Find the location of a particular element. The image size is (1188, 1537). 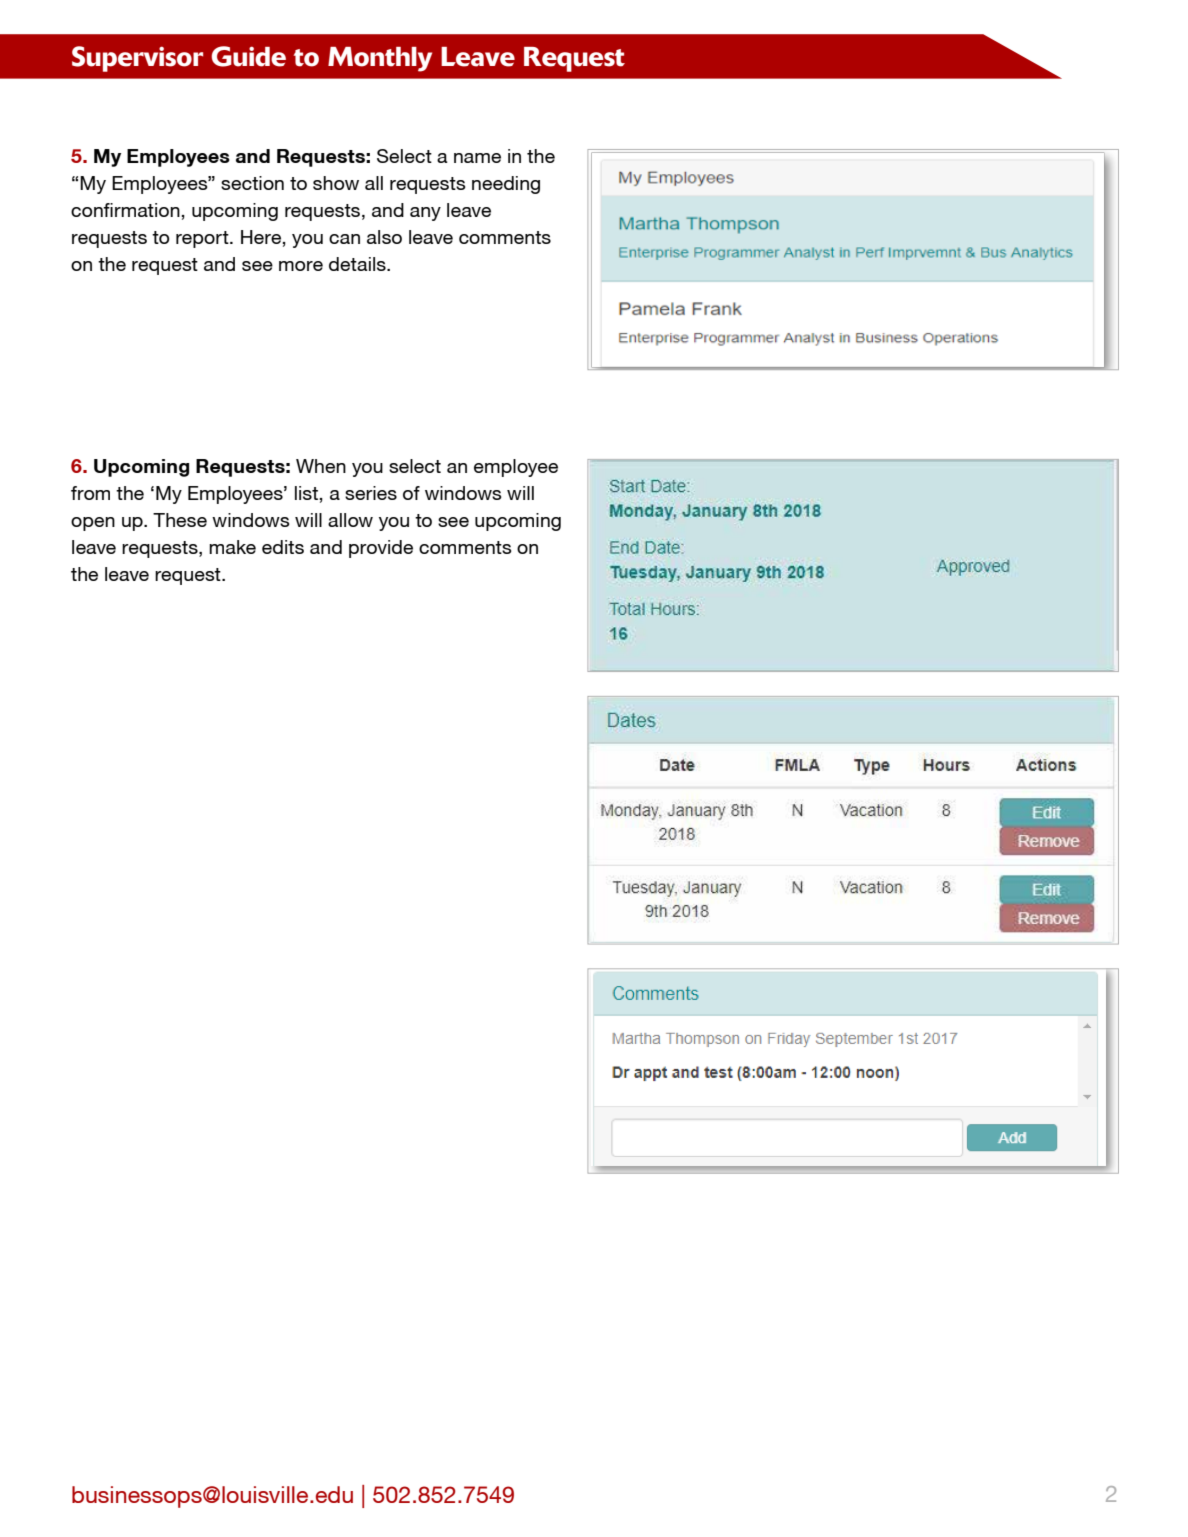

show is located at coordinates (336, 183).
